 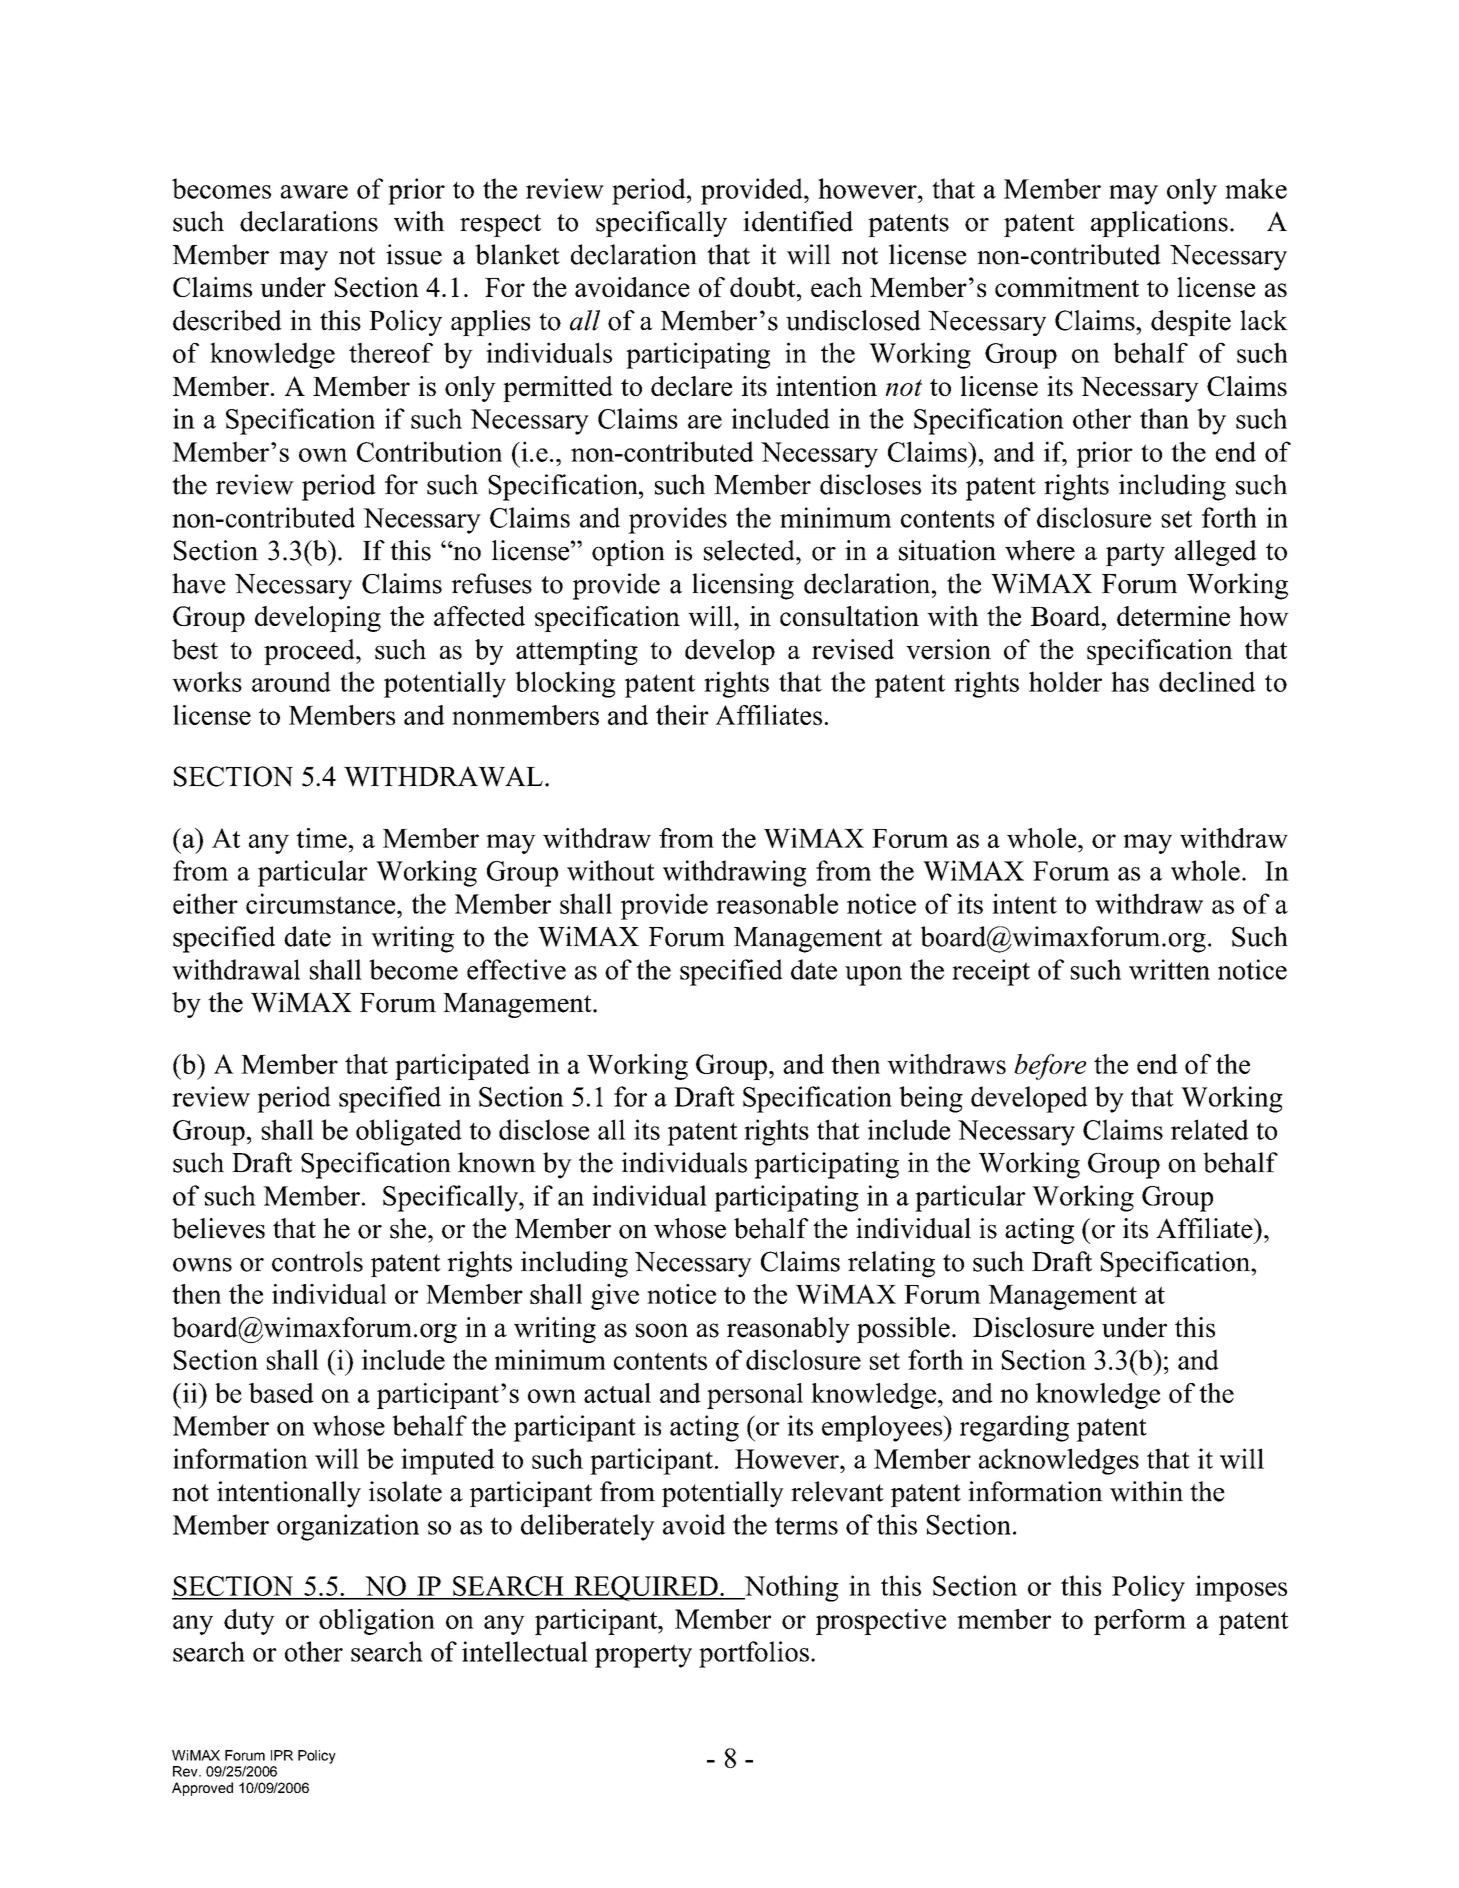 What do you see at coordinates (282, 1755) in the image?
I see `IPR` at bounding box center [282, 1755].
